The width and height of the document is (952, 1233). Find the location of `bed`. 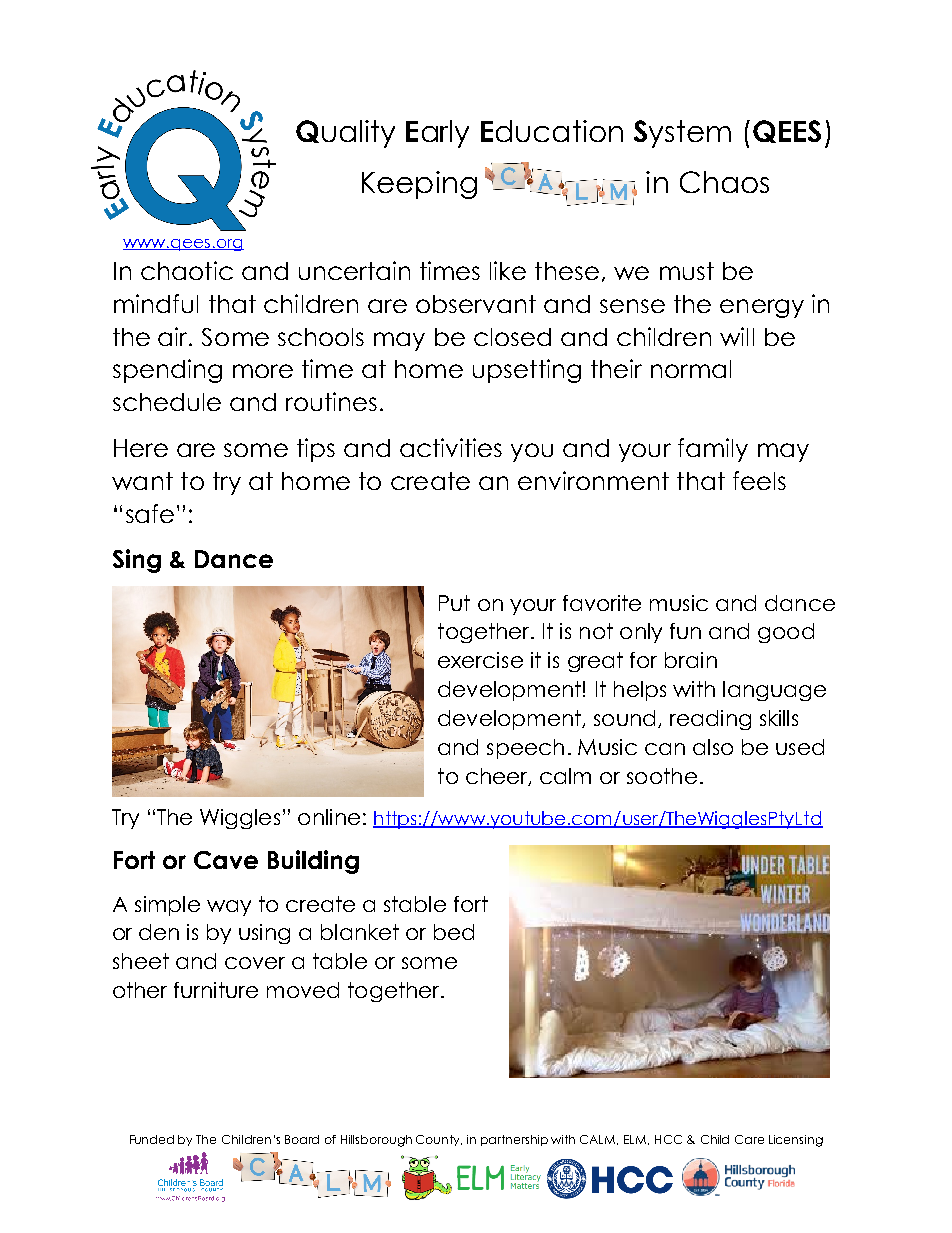

bed is located at coordinates (454, 932).
